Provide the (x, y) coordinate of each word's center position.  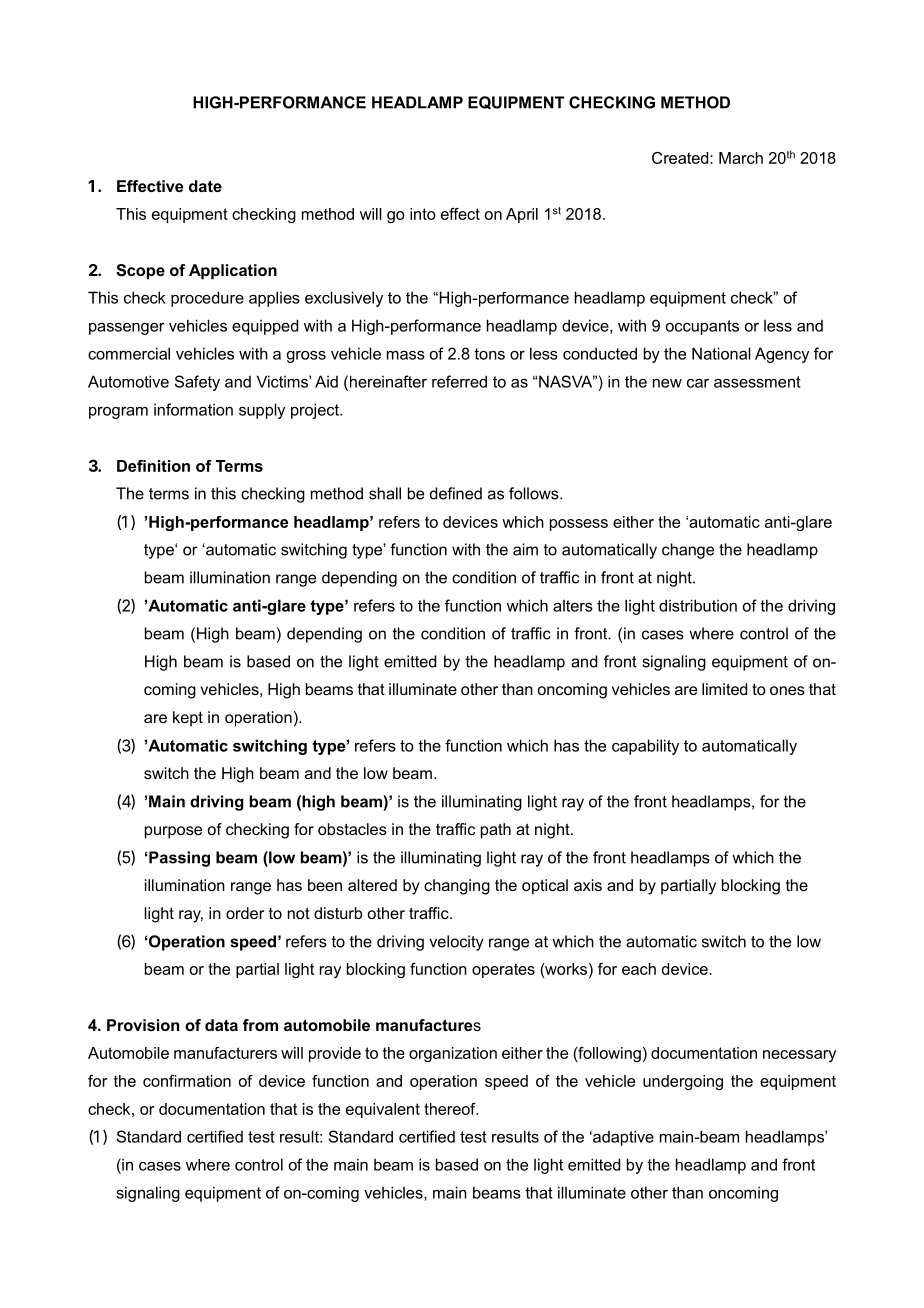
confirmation (187, 1081)
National (721, 353)
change (688, 551)
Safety (197, 383)
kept (188, 719)
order (245, 913)
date (205, 186)
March (741, 158)
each (639, 969)
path (496, 831)
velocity (456, 943)
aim (525, 549)
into (423, 214)
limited (724, 689)
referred (459, 381)
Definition (153, 466)
